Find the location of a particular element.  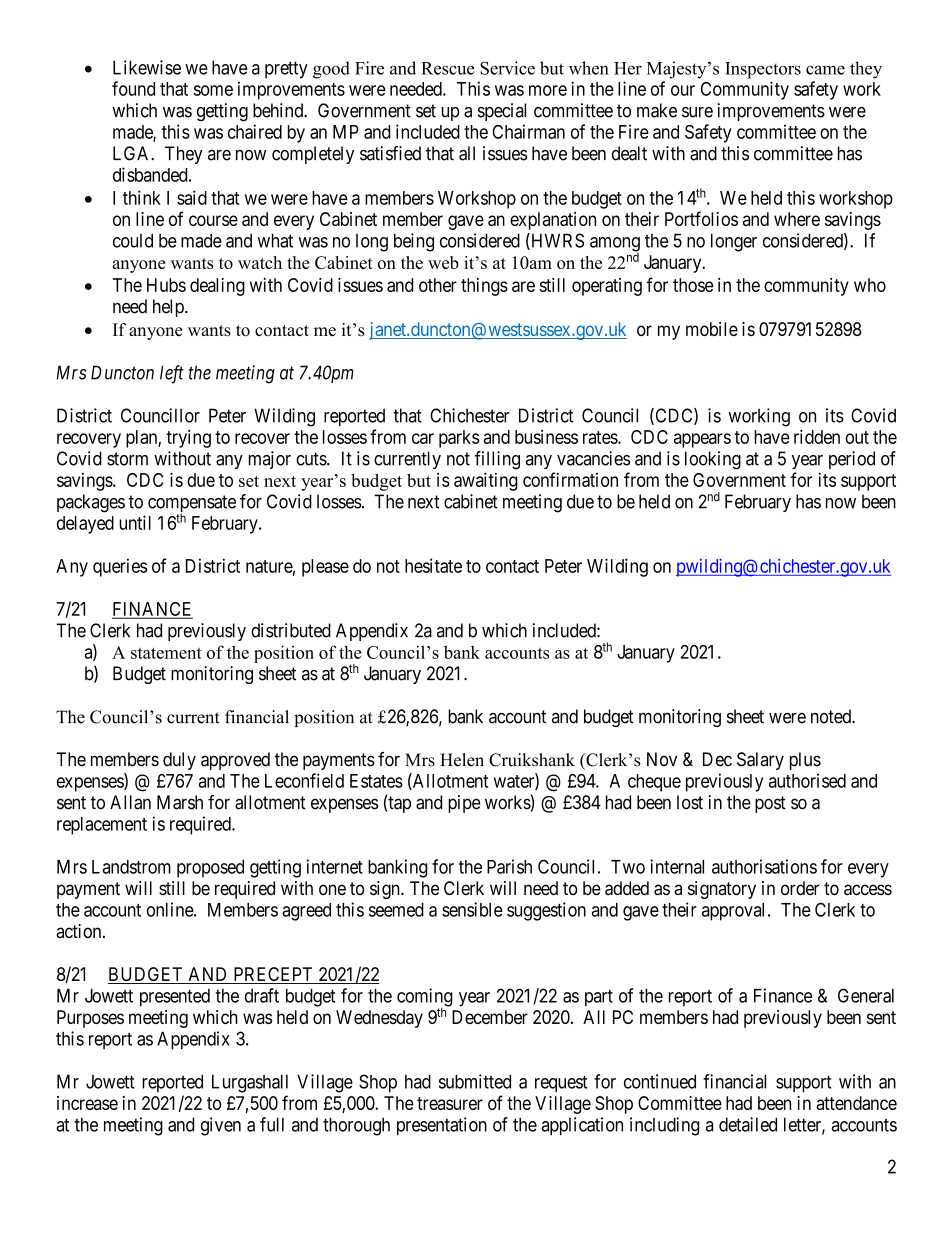

detailed is located at coordinates (748, 1124).
